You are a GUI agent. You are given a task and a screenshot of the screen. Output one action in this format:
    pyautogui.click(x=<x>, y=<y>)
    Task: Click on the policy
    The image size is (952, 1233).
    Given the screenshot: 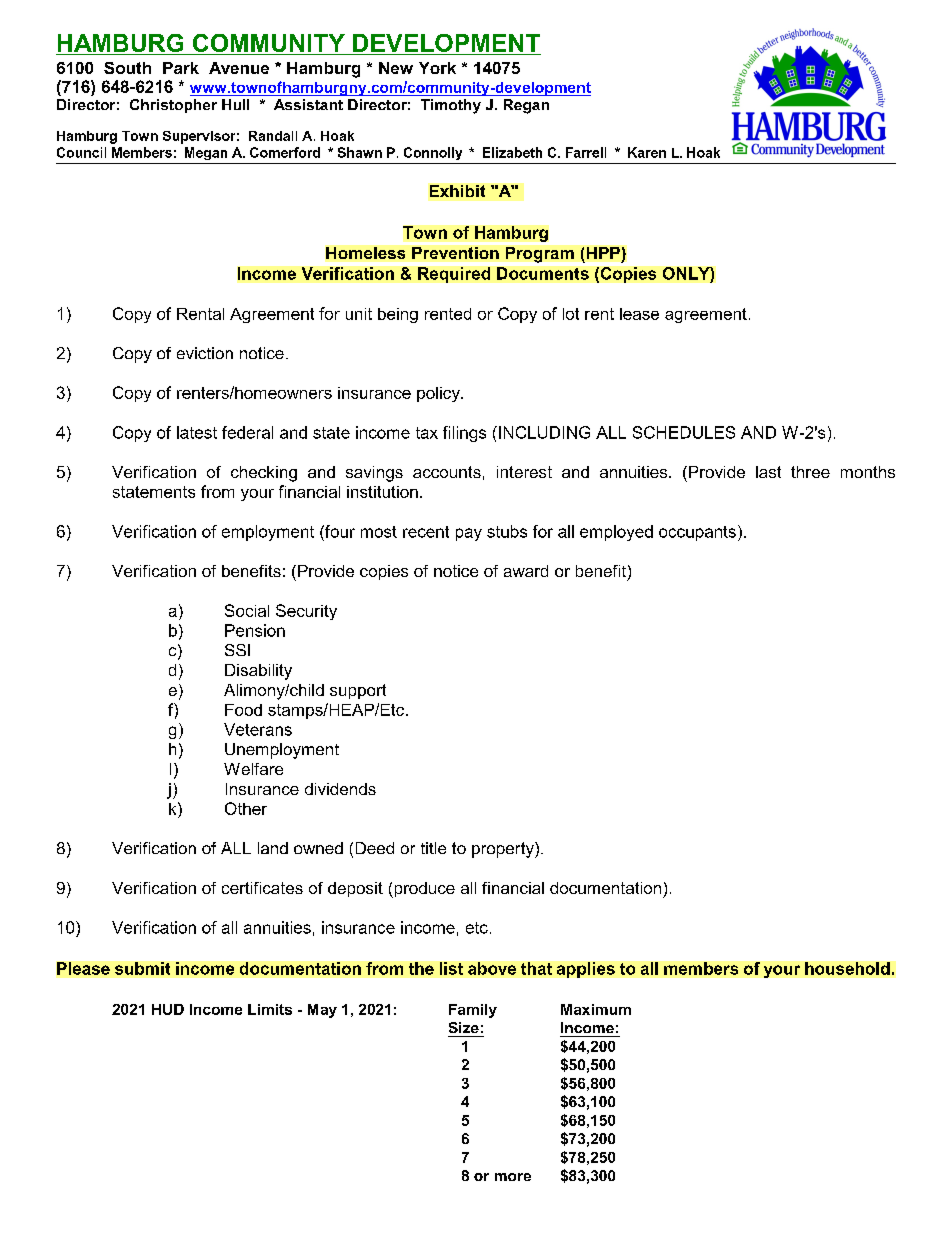 What is the action you would take?
    pyautogui.click(x=439, y=394)
